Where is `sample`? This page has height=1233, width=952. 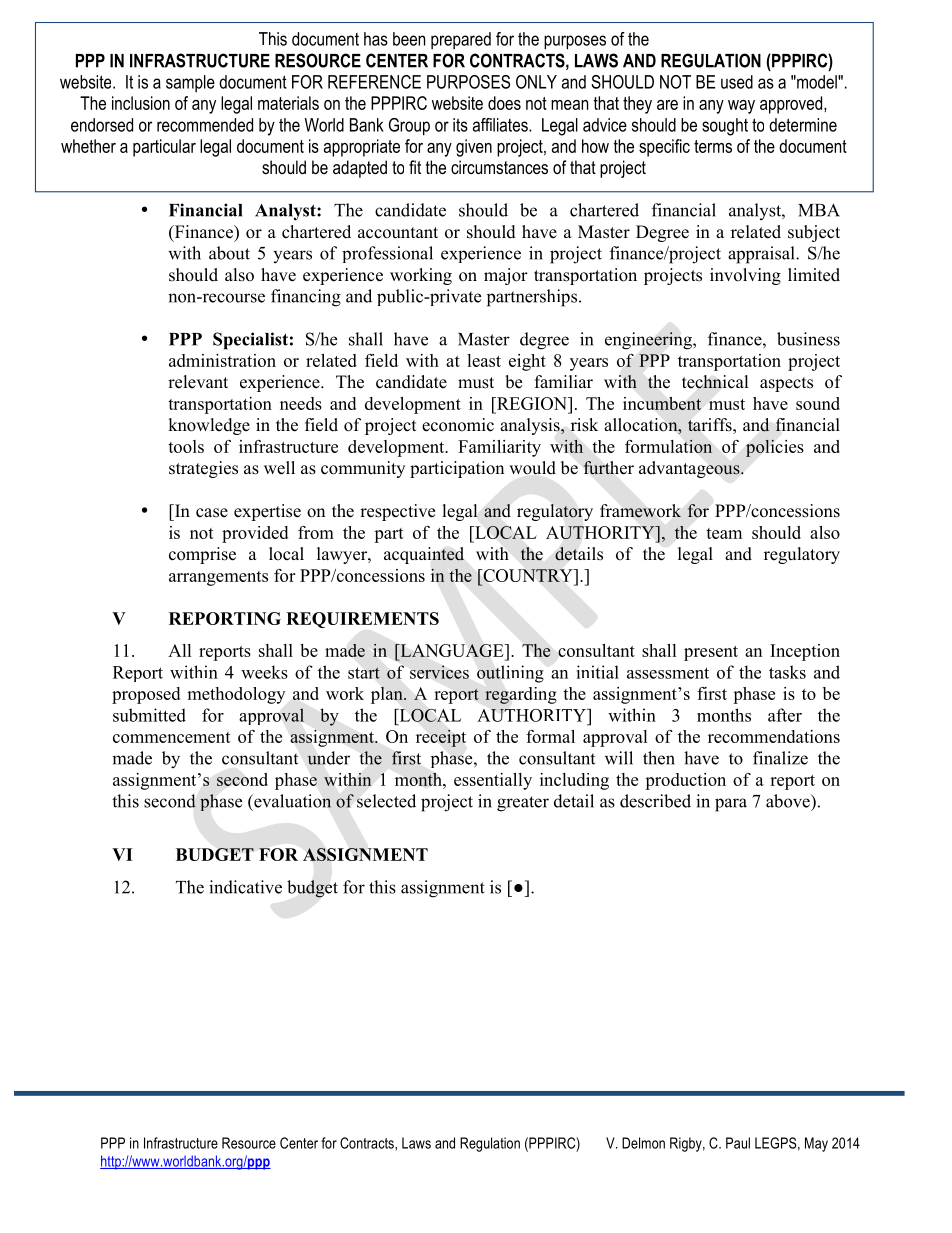 sample is located at coordinates (190, 83).
